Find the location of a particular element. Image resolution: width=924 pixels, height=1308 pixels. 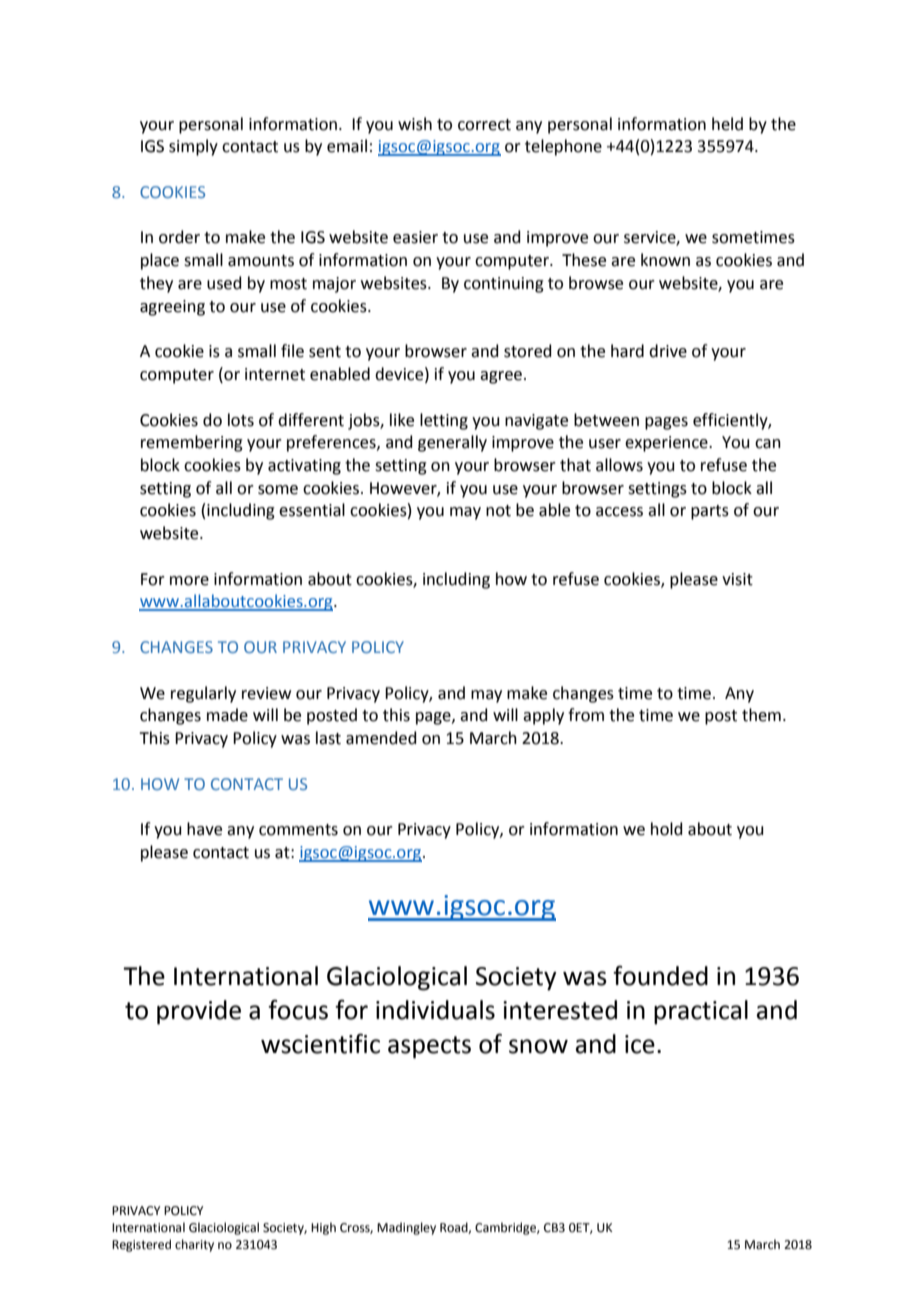

held is located at coordinates (727, 124).
